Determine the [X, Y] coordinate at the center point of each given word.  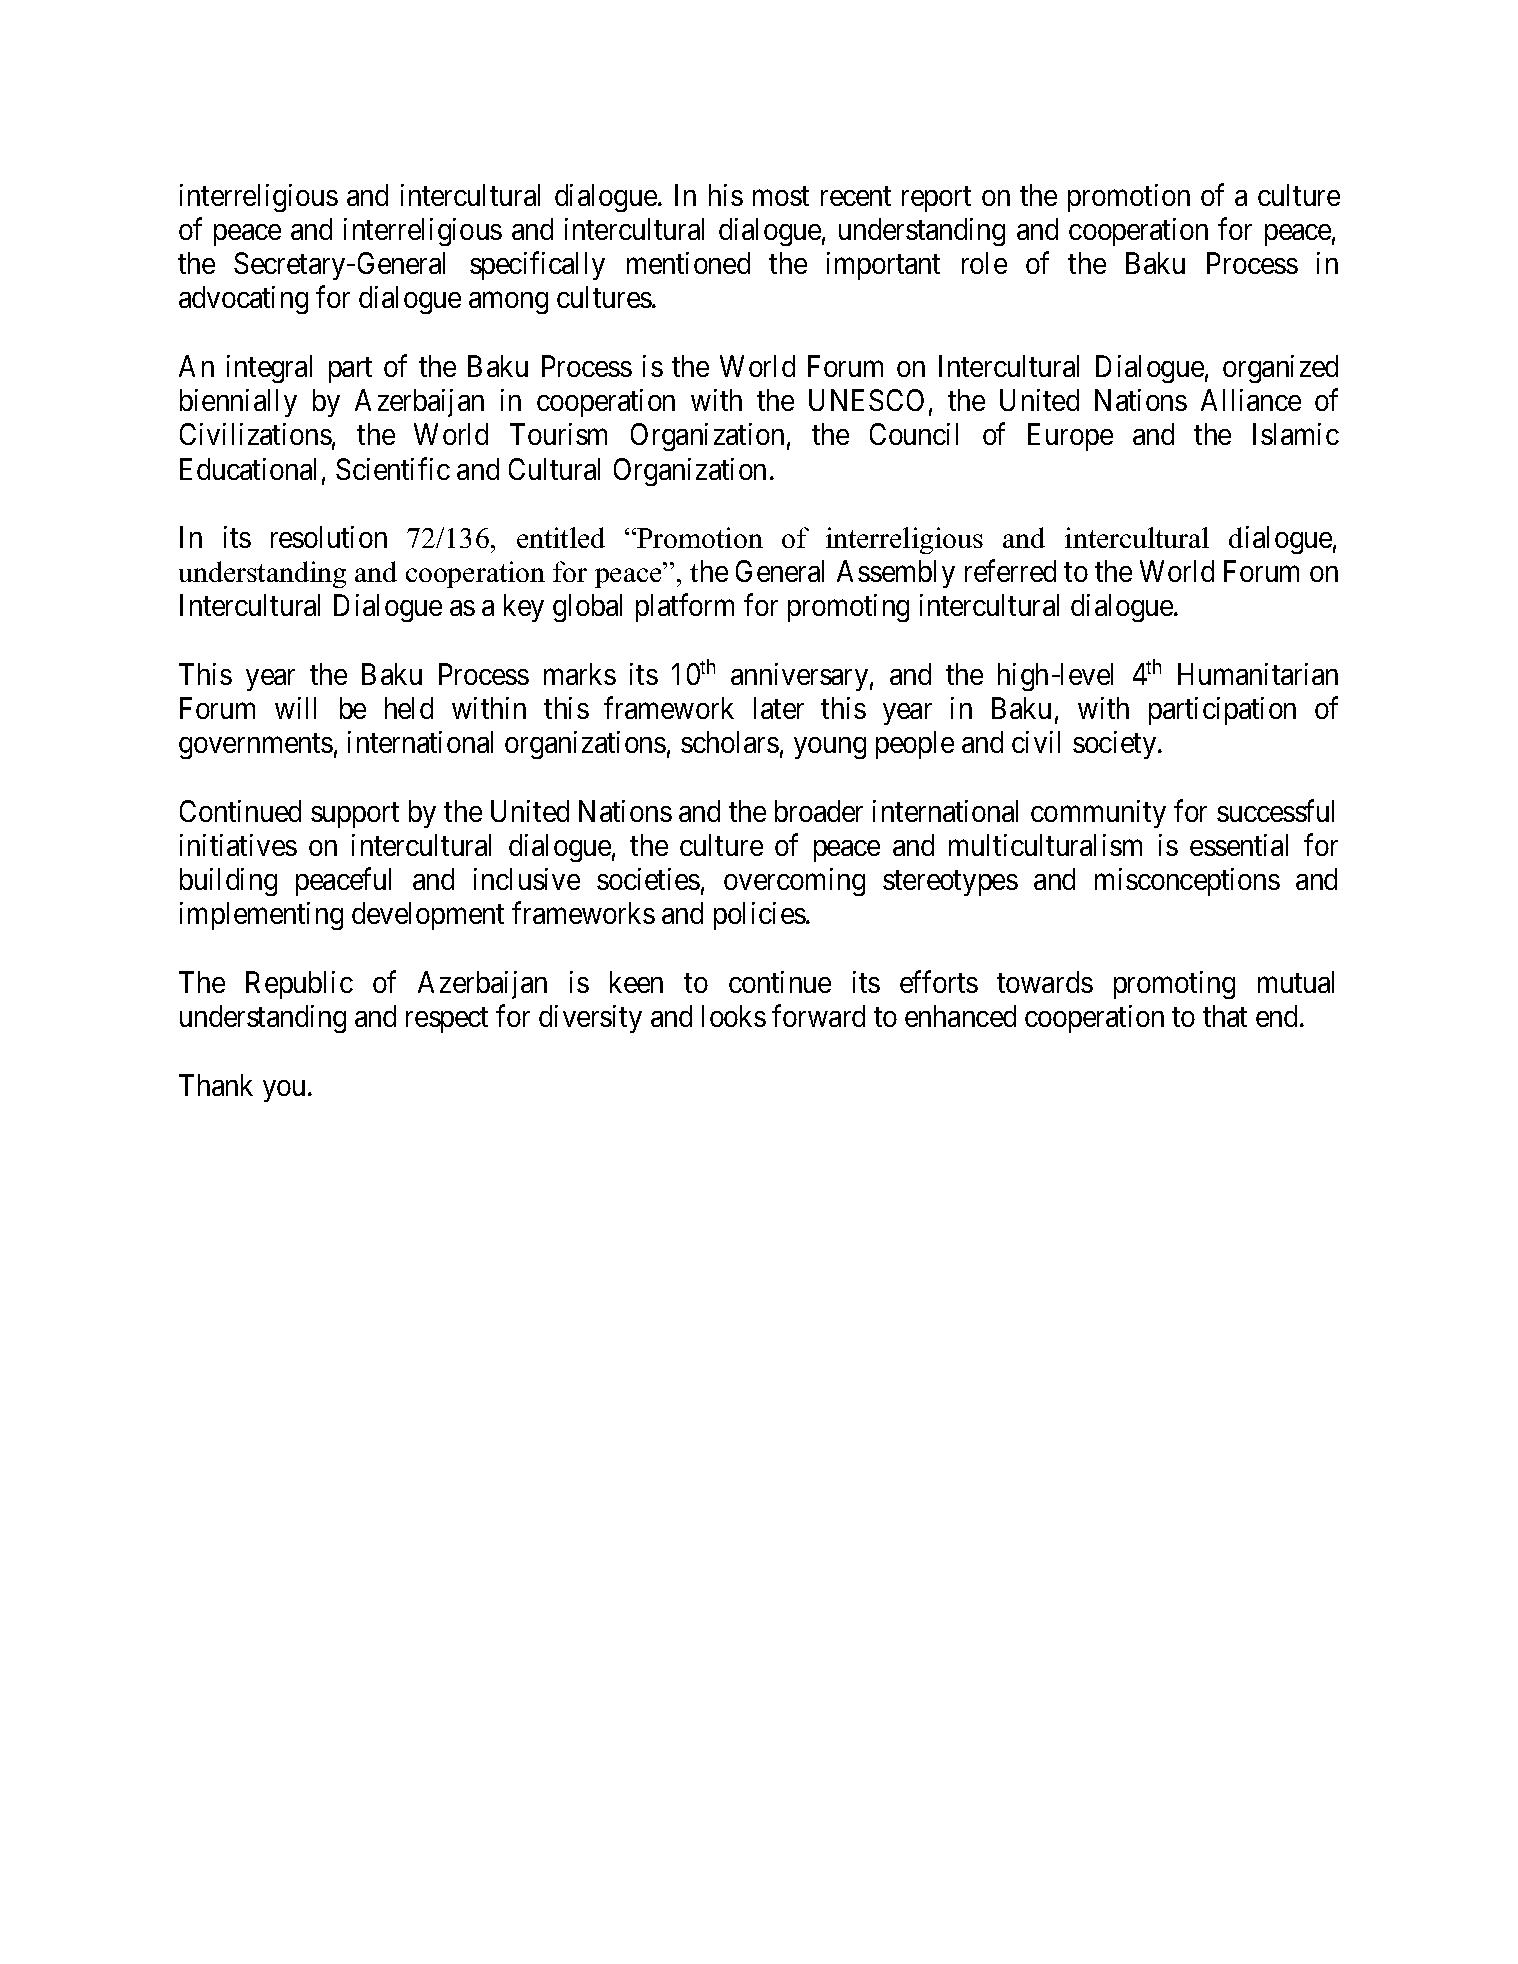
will [295, 708]
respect [447, 1020]
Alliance [1251, 400]
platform [685, 608]
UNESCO [866, 400]
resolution [329, 537]
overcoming [794, 882]
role [984, 263]
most [781, 196]
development [428, 916]
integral [269, 369]
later [779, 708]
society [1116, 745]
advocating [243, 300]
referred [1010, 571]
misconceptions [1187, 882]
